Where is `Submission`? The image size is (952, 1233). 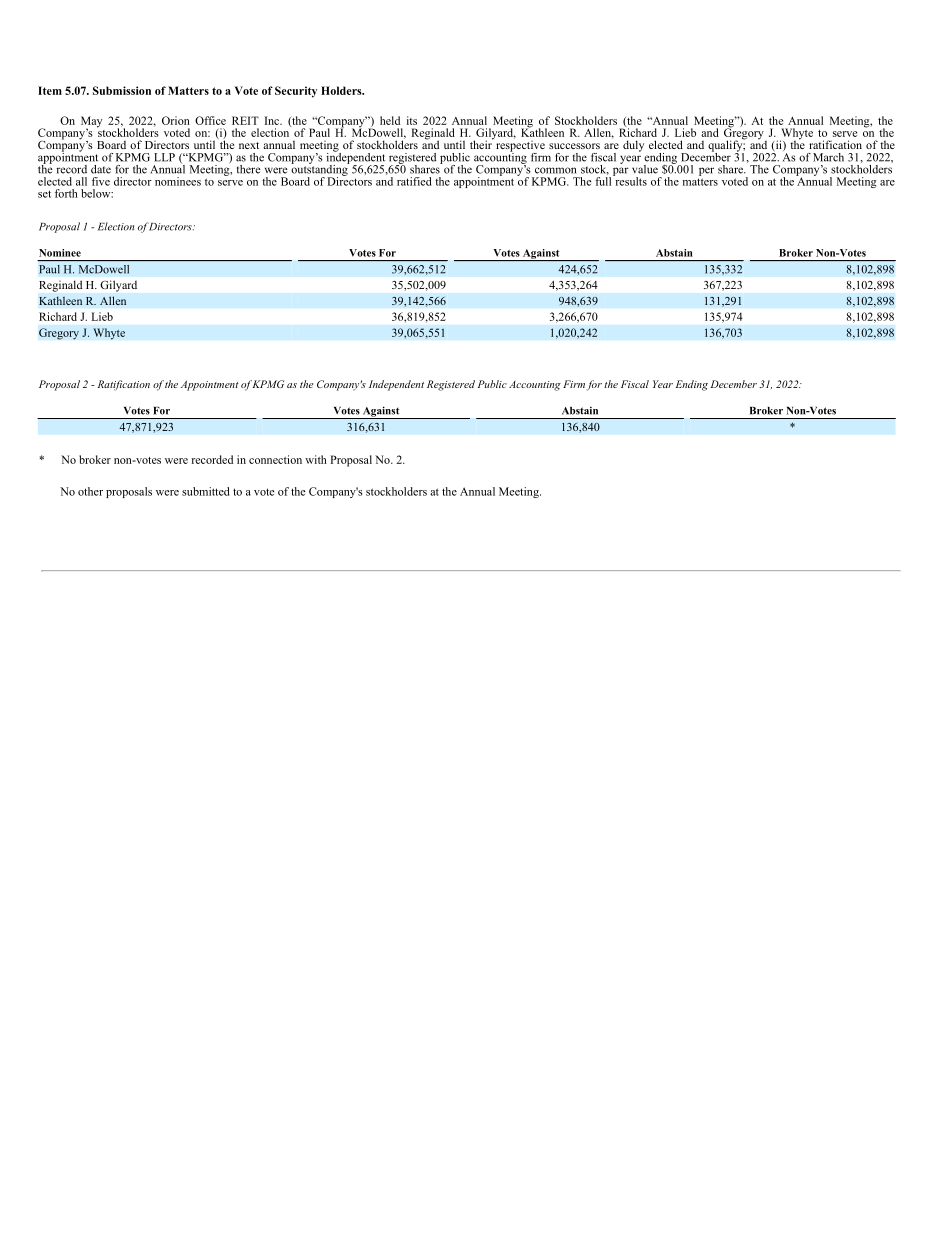
Submission is located at coordinates (122, 90).
